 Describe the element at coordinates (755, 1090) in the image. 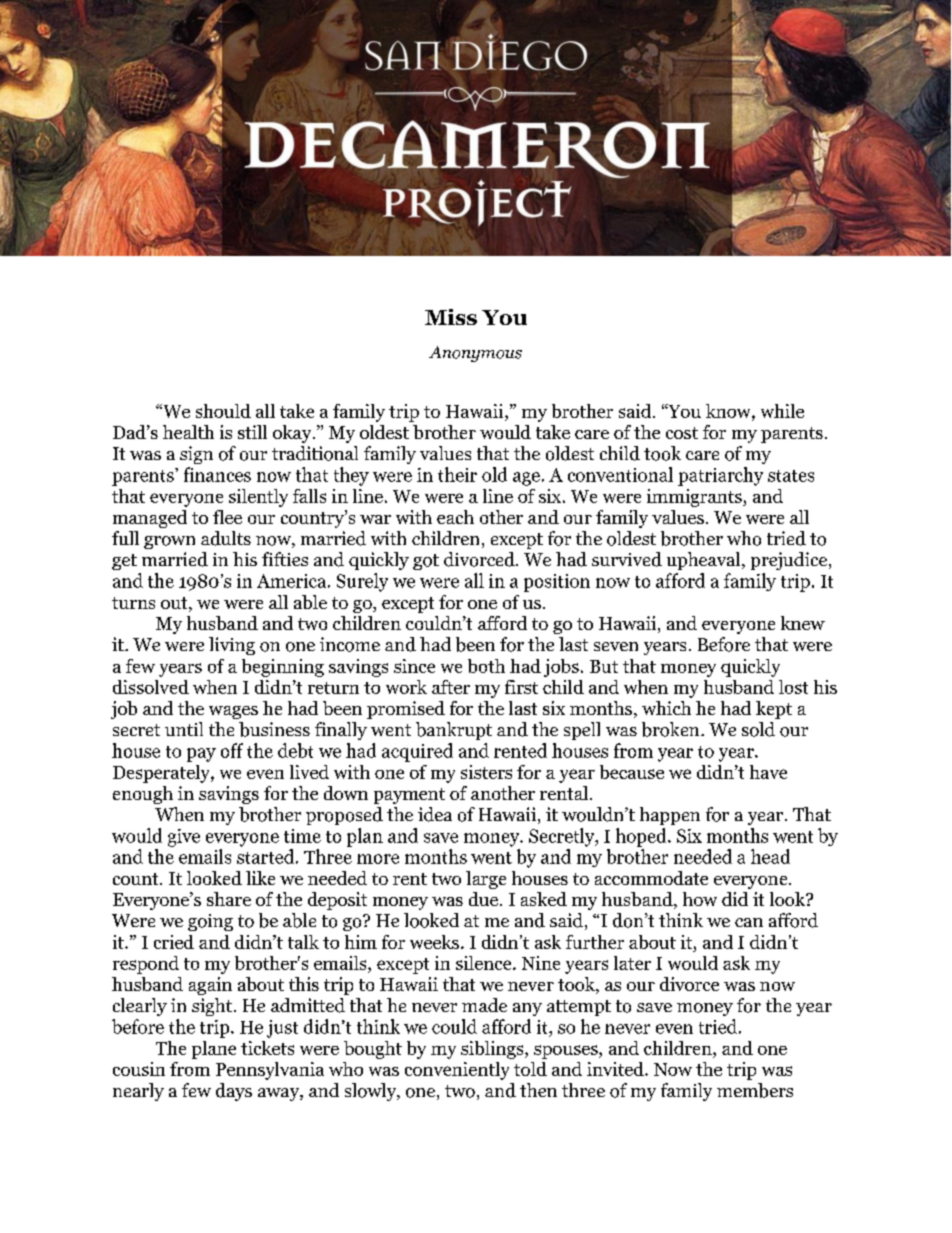

I see `members` at that location.
